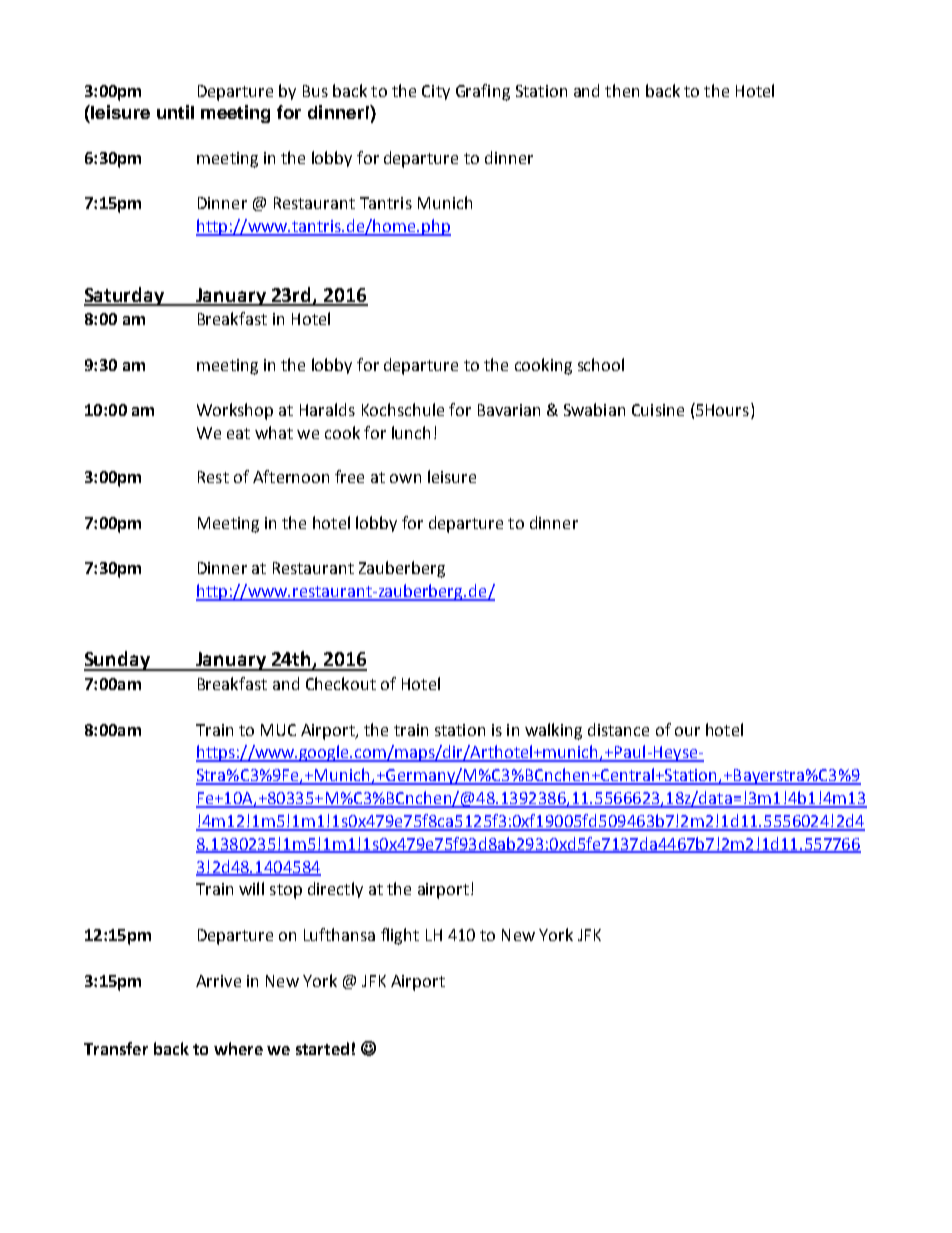 Image resolution: width=952 pixels, height=1233 pixels. Describe the element at coordinates (622, 90) in the document. I see `then` at that location.
